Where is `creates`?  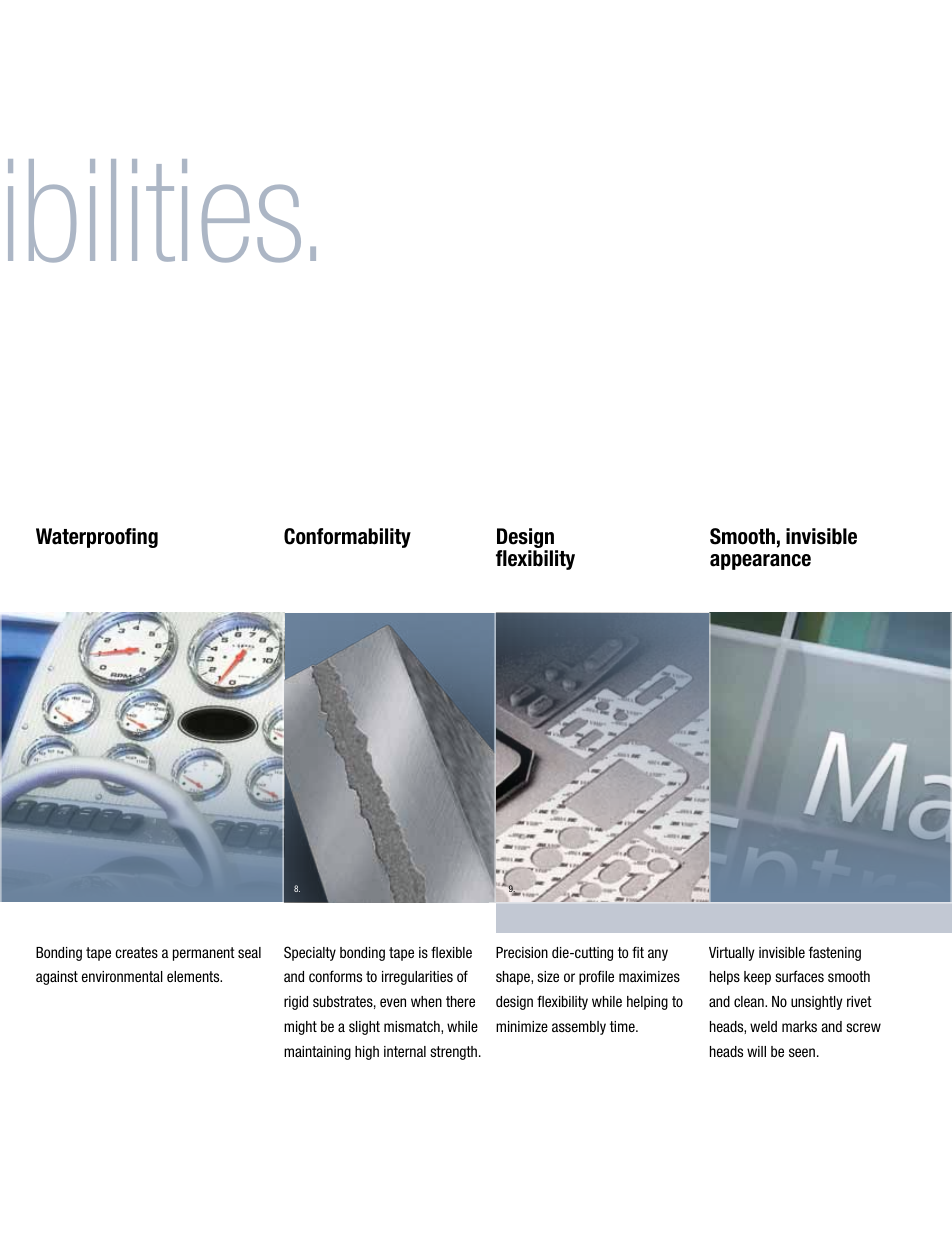 creates is located at coordinates (136, 952).
